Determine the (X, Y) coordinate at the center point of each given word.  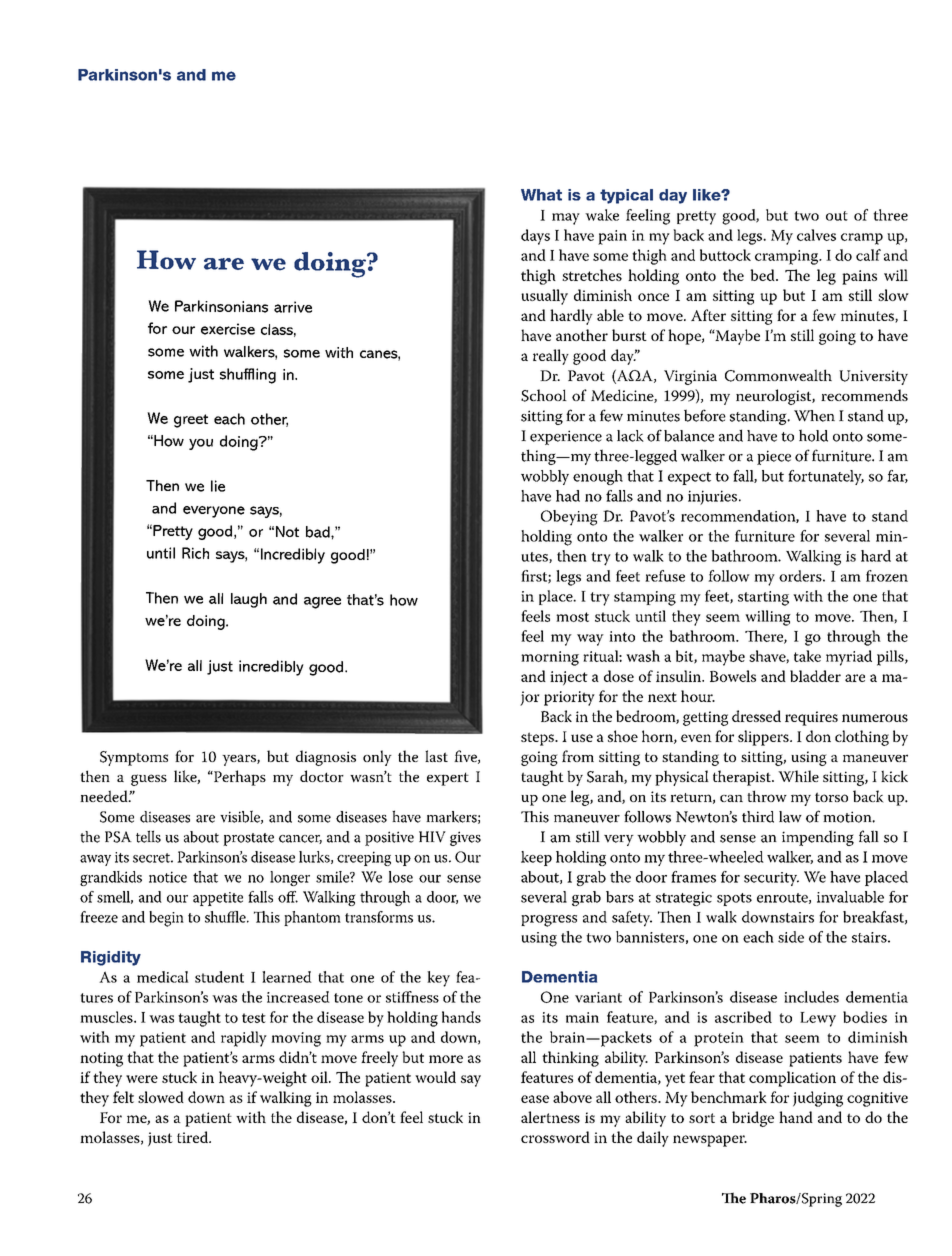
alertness (550, 1117)
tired (194, 1137)
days (535, 237)
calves (816, 235)
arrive (293, 307)
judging (818, 1099)
